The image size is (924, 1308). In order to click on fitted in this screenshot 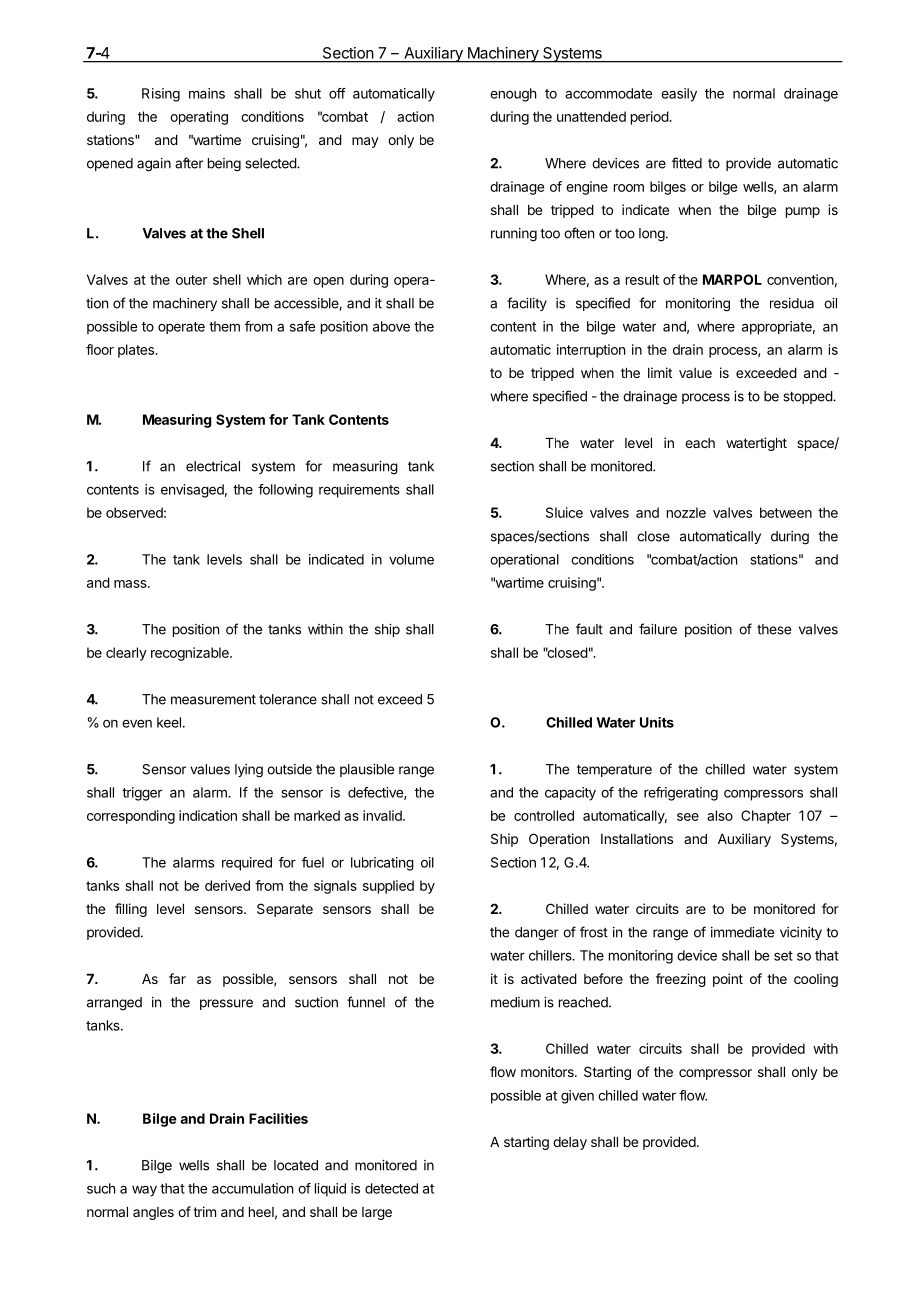, I will do `click(687, 163)`.
